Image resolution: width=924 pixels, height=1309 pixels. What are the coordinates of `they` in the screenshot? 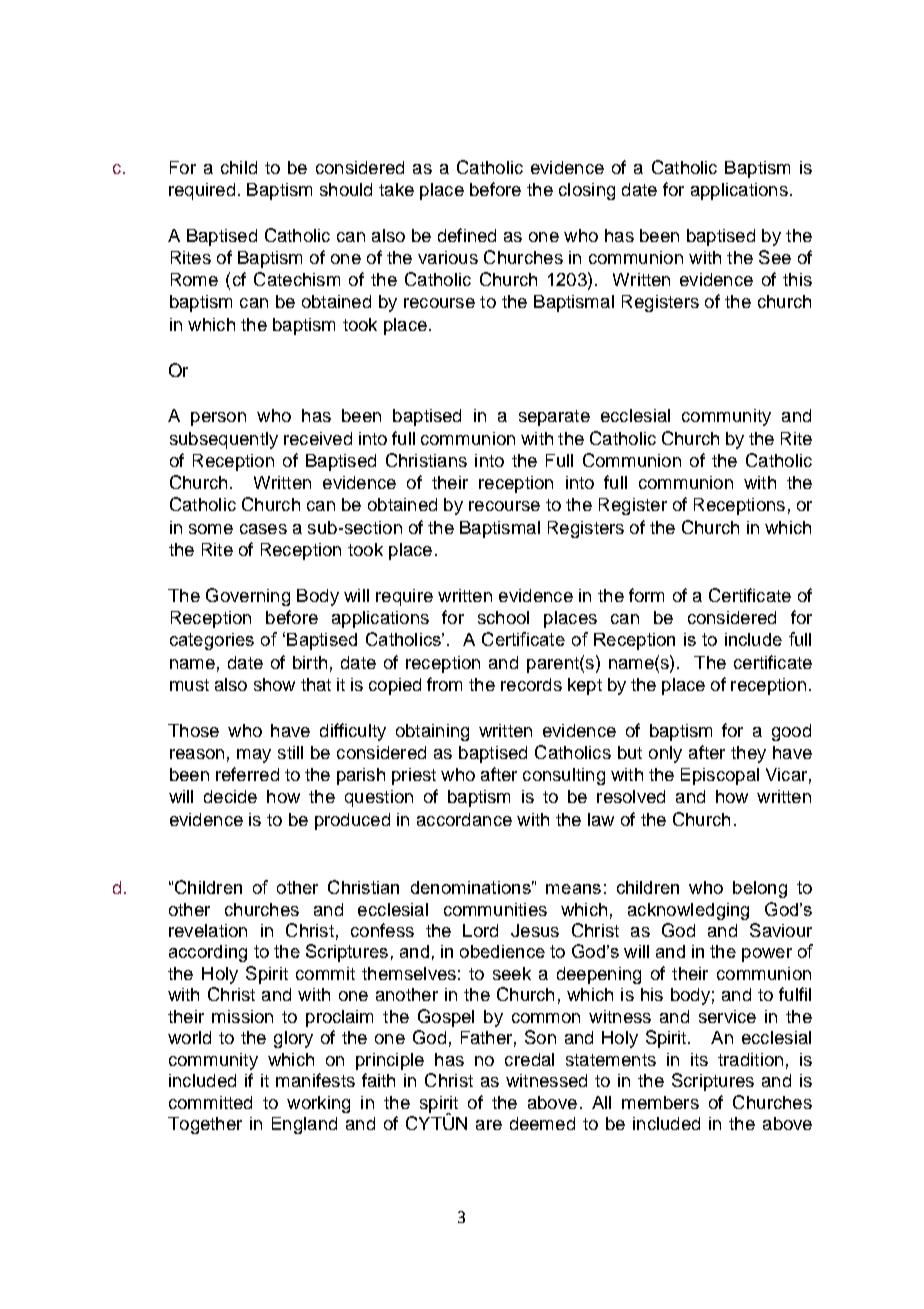 It's located at (748, 754).
